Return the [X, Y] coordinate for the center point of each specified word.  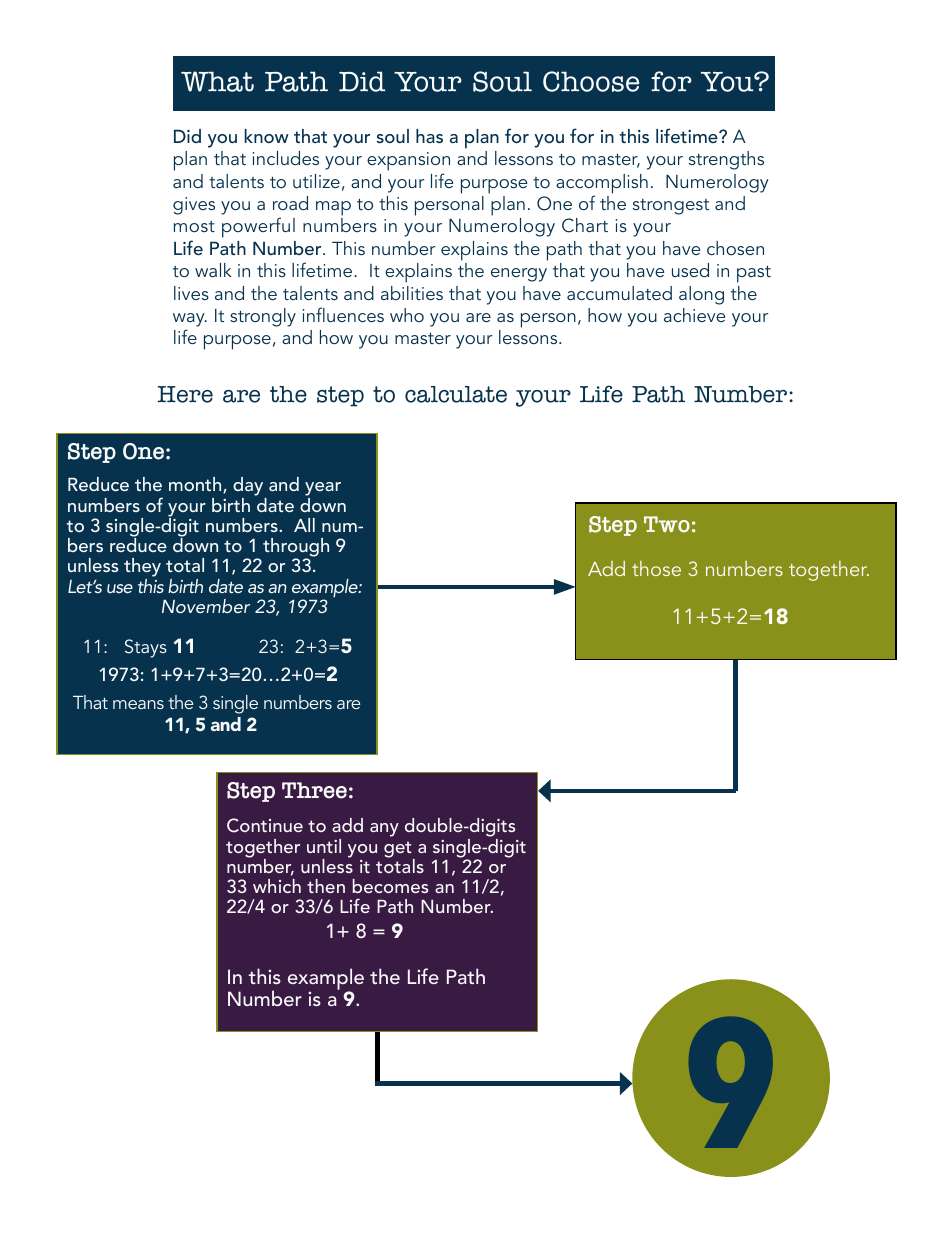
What [217, 81]
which [277, 886]
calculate [456, 394]
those [656, 568]
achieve [694, 315]
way [190, 321]
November [206, 606]
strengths [726, 160]
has [429, 136]
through [296, 549]
